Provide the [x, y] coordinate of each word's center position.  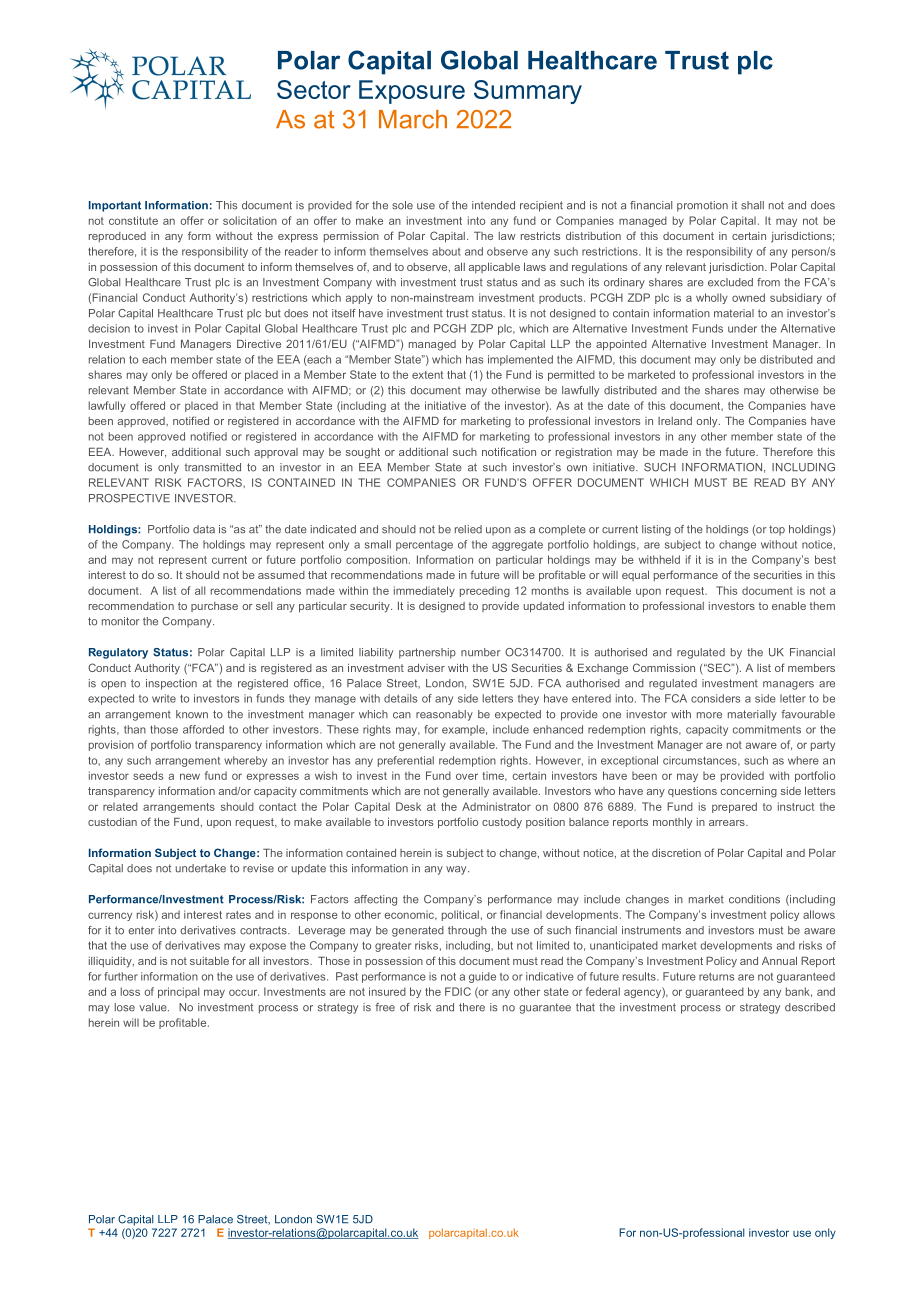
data [204, 529]
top [777, 530]
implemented [520, 360]
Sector [314, 89]
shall [752, 205]
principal [178, 992]
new [190, 776]
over [467, 776]
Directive [259, 343]
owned [748, 297]
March [413, 119]
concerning [749, 792]
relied [468, 529]
